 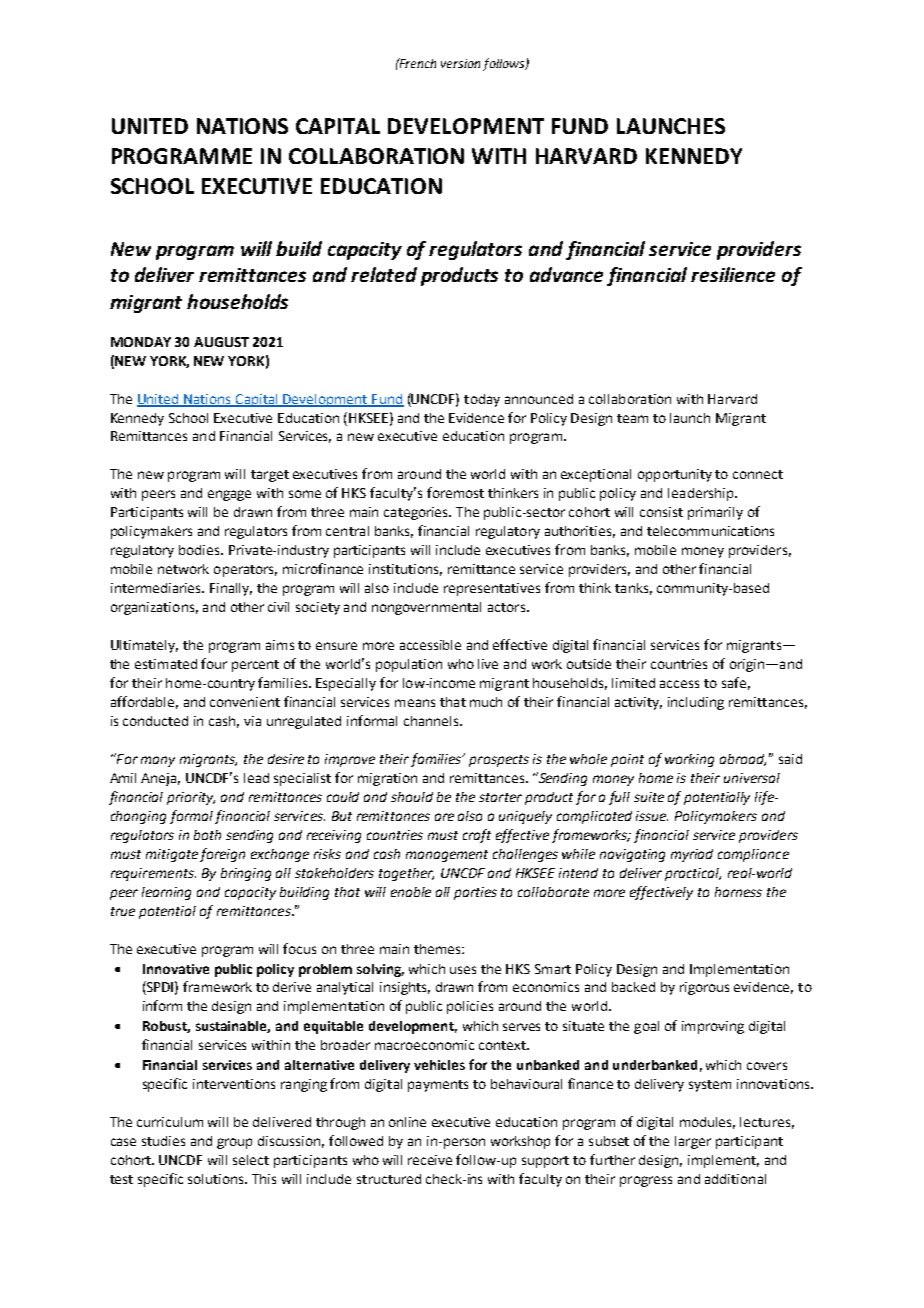 What do you see at coordinates (384, 274) in the screenshot?
I see `related` at bounding box center [384, 274].
